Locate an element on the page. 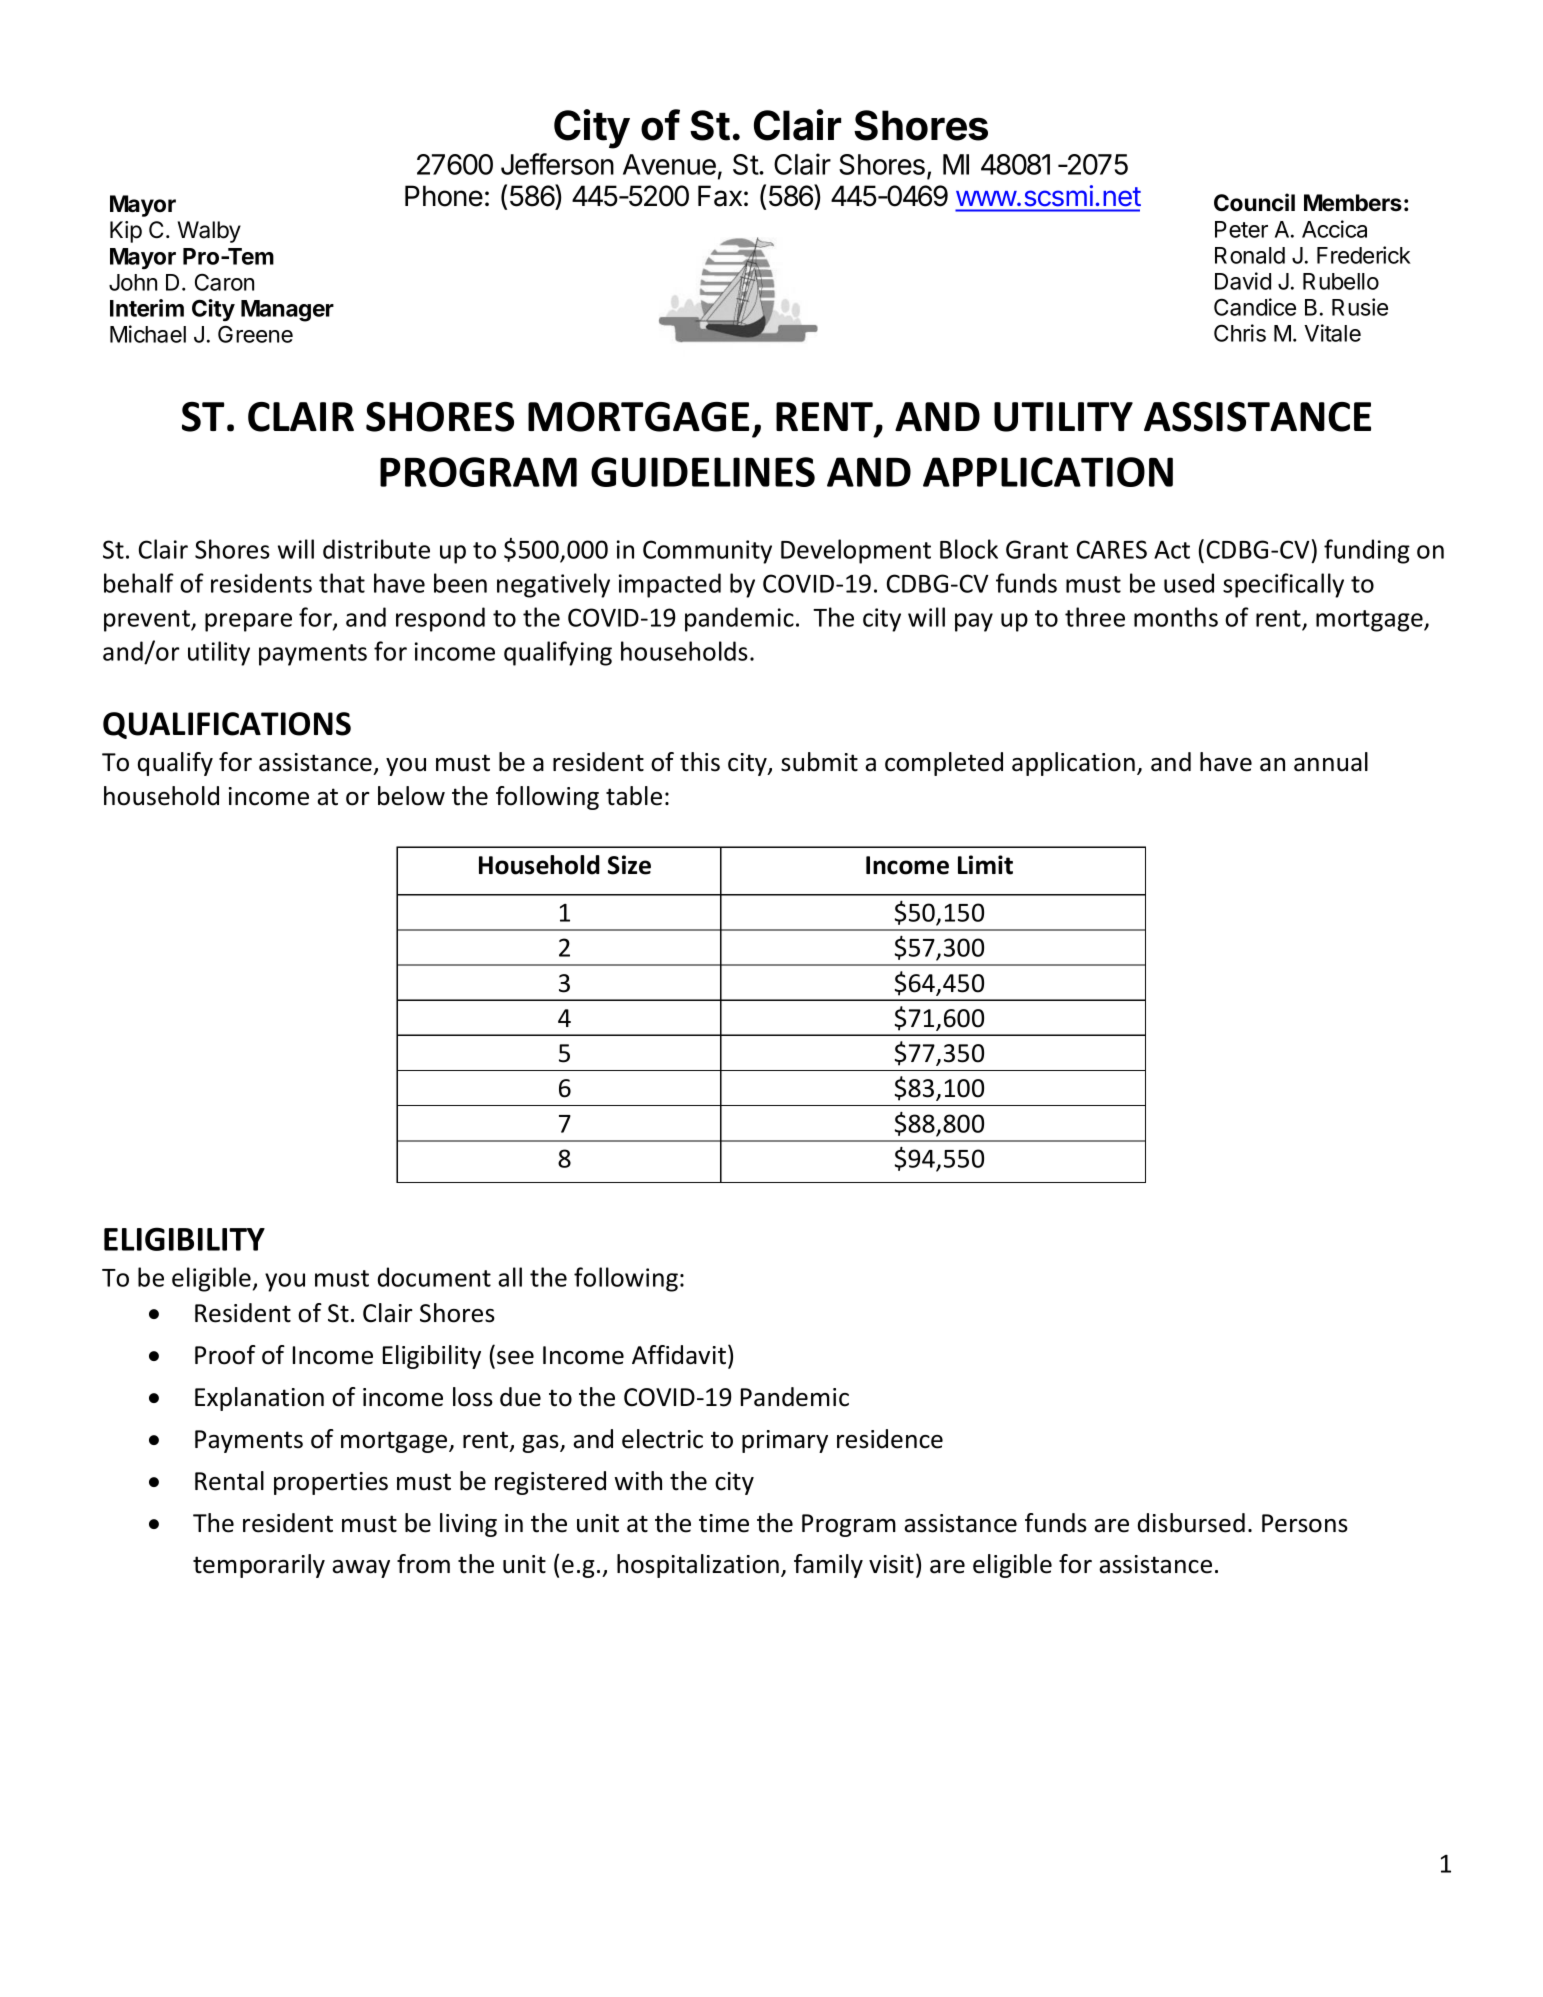  disbursed is located at coordinates (1191, 1523).
